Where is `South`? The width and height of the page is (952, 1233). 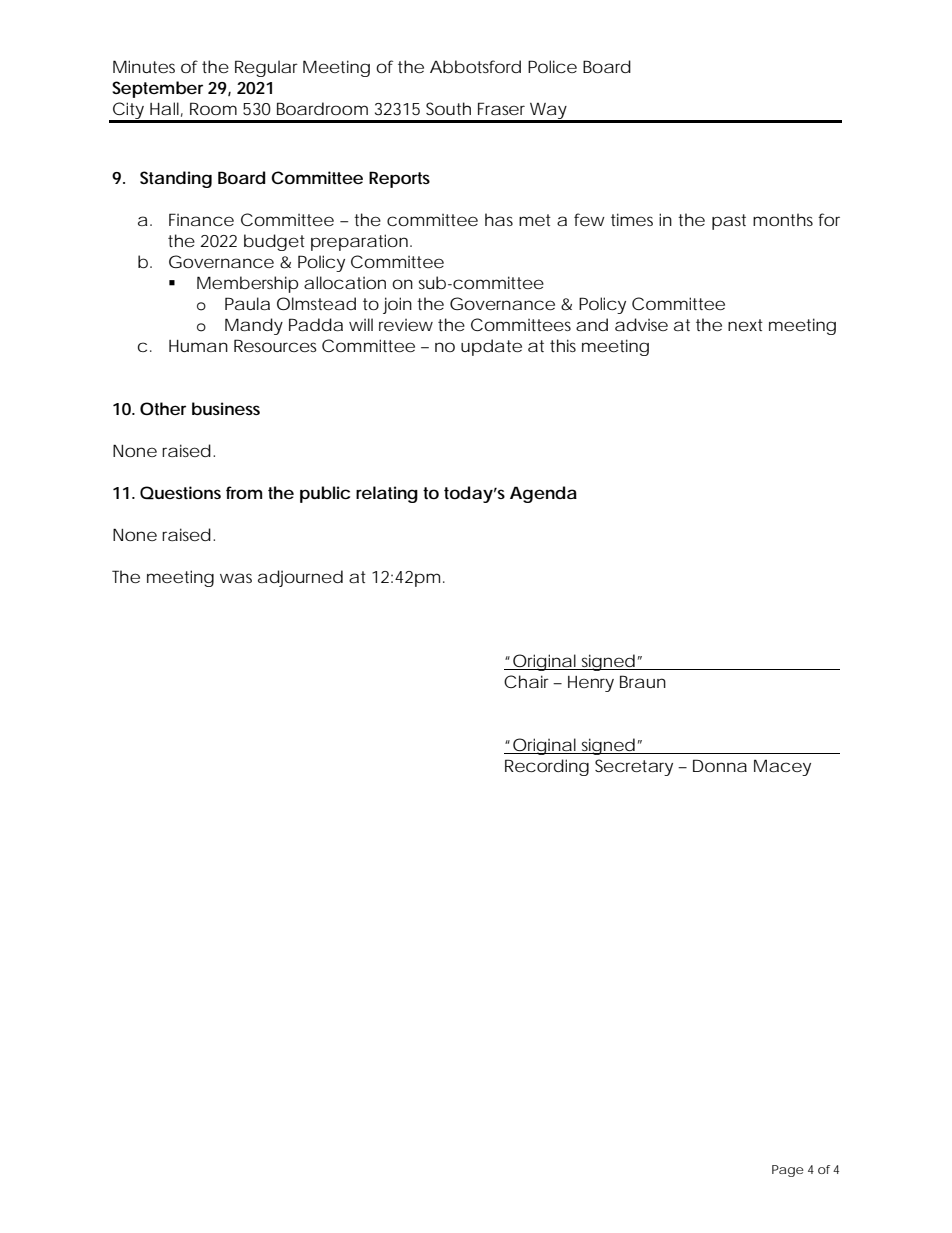
South is located at coordinates (448, 108).
